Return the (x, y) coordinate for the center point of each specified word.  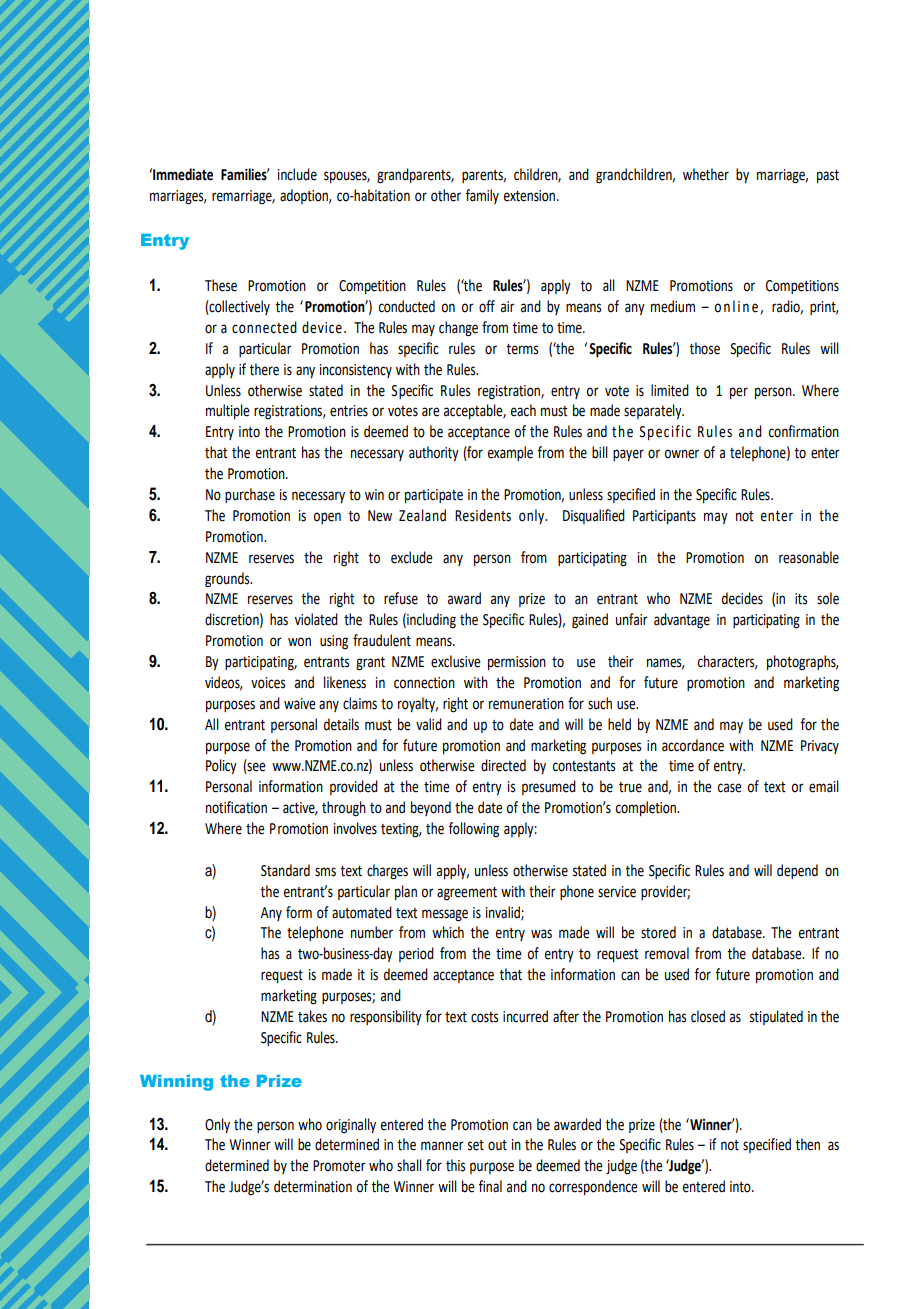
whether (706, 174)
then (807, 1144)
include (297, 174)
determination (313, 1186)
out (497, 1145)
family (482, 196)
